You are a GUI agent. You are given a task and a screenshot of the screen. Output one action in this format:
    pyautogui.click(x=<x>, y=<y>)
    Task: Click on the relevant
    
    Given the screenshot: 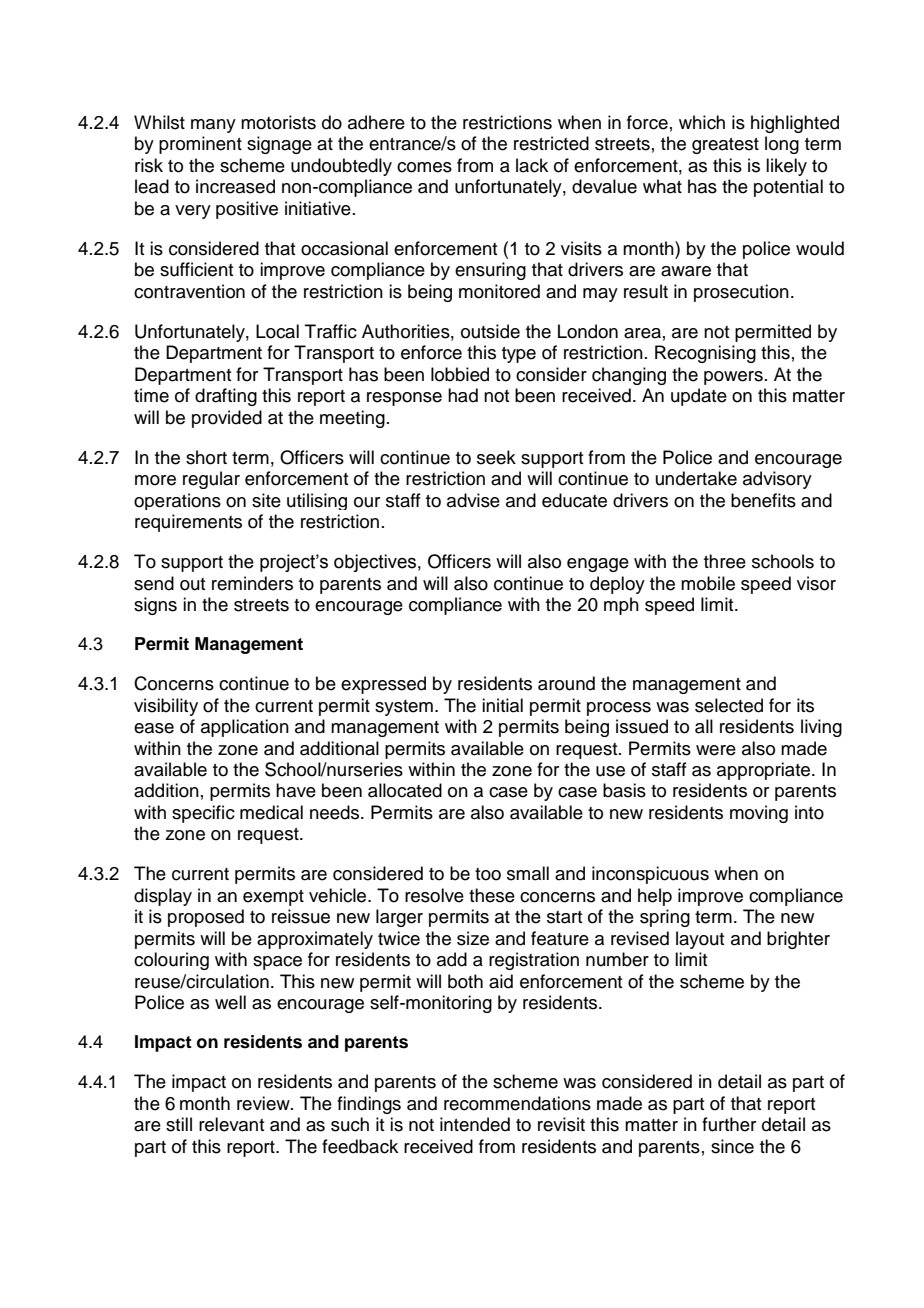 What is the action you would take?
    pyautogui.click(x=231, y=1124)
